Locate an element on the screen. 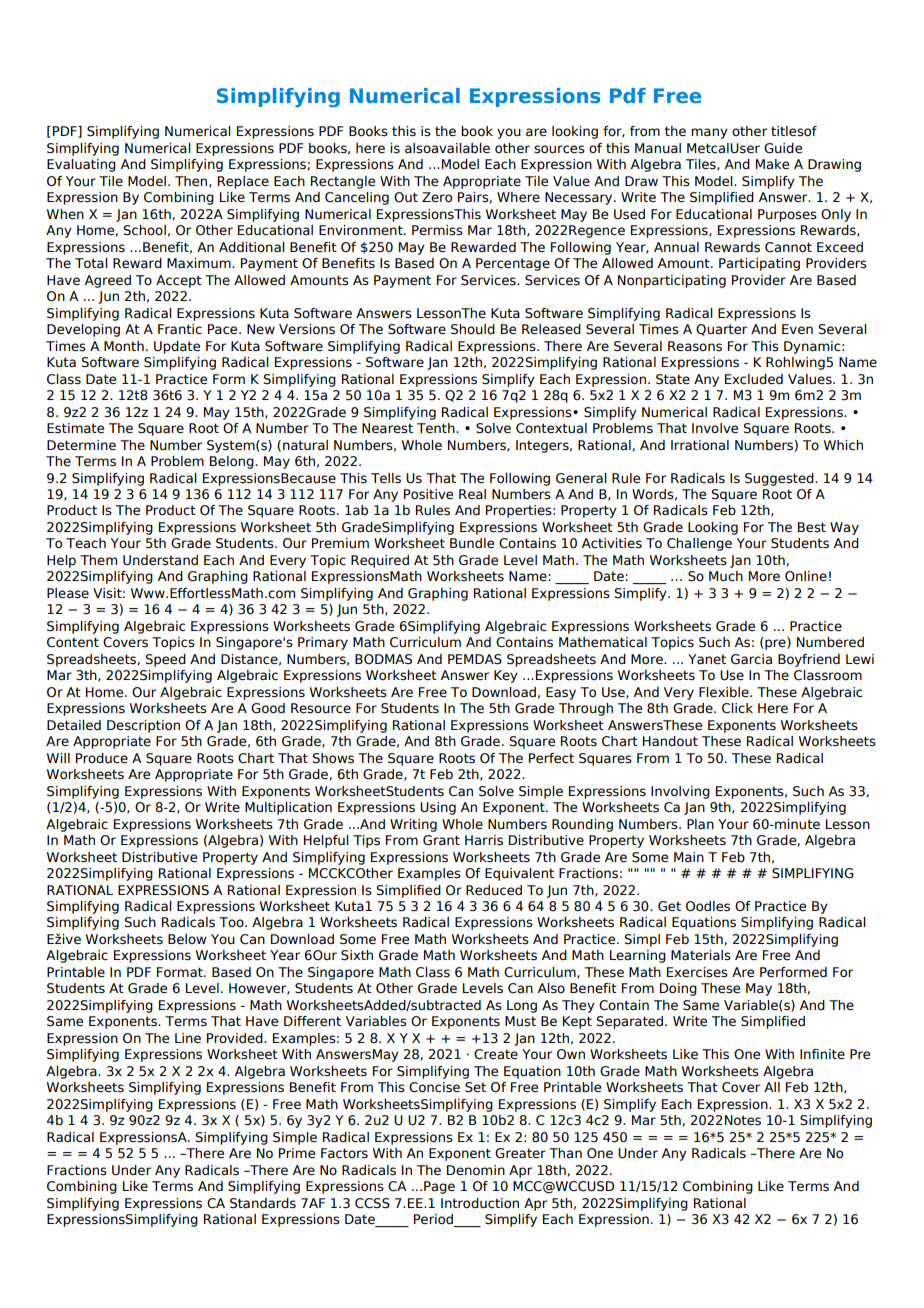  Make is located at coordinates (772, 164).
